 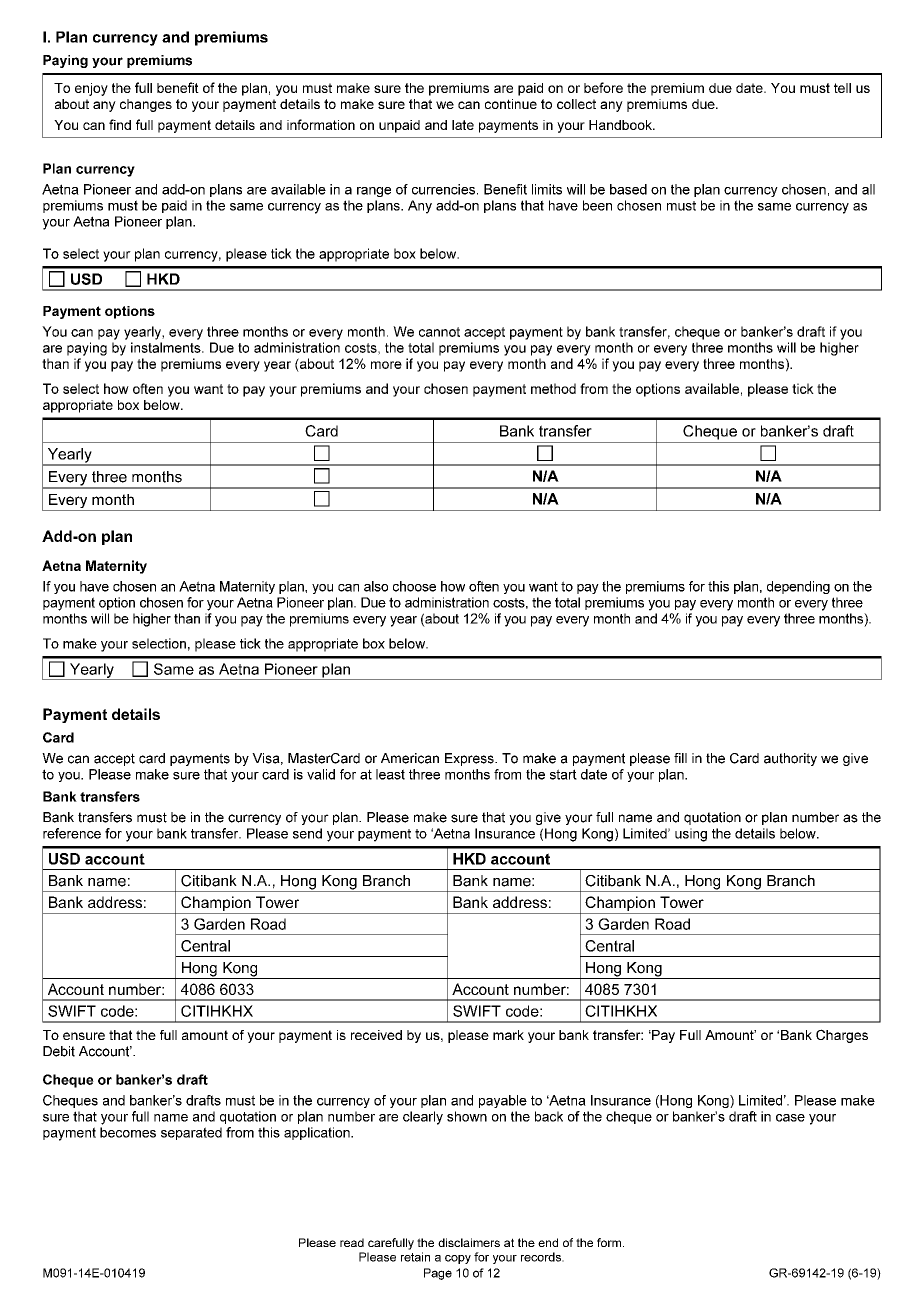 I want to click on becomes, so click(x=128, y=1132).
